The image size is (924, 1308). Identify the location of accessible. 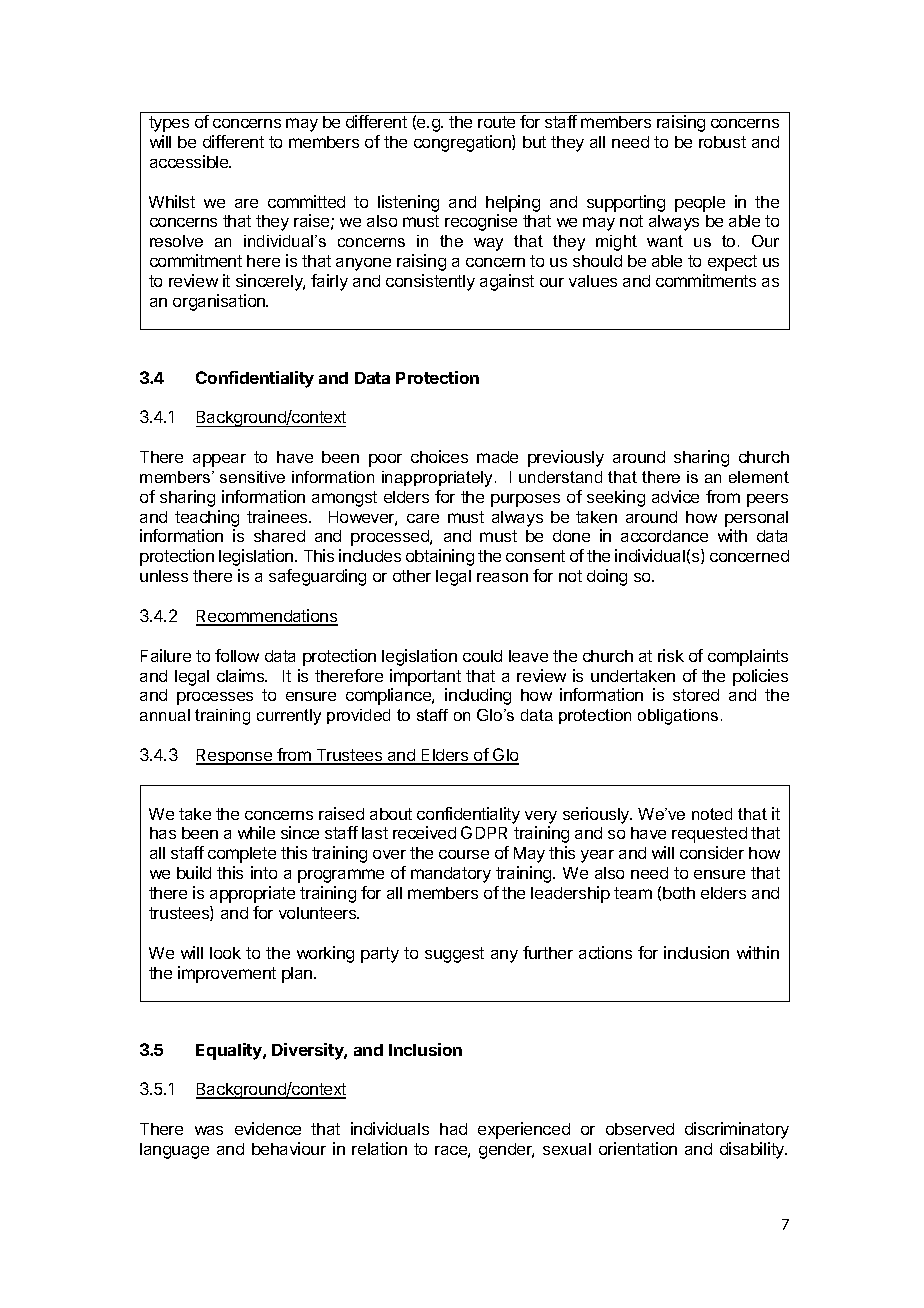
(190, 161).
